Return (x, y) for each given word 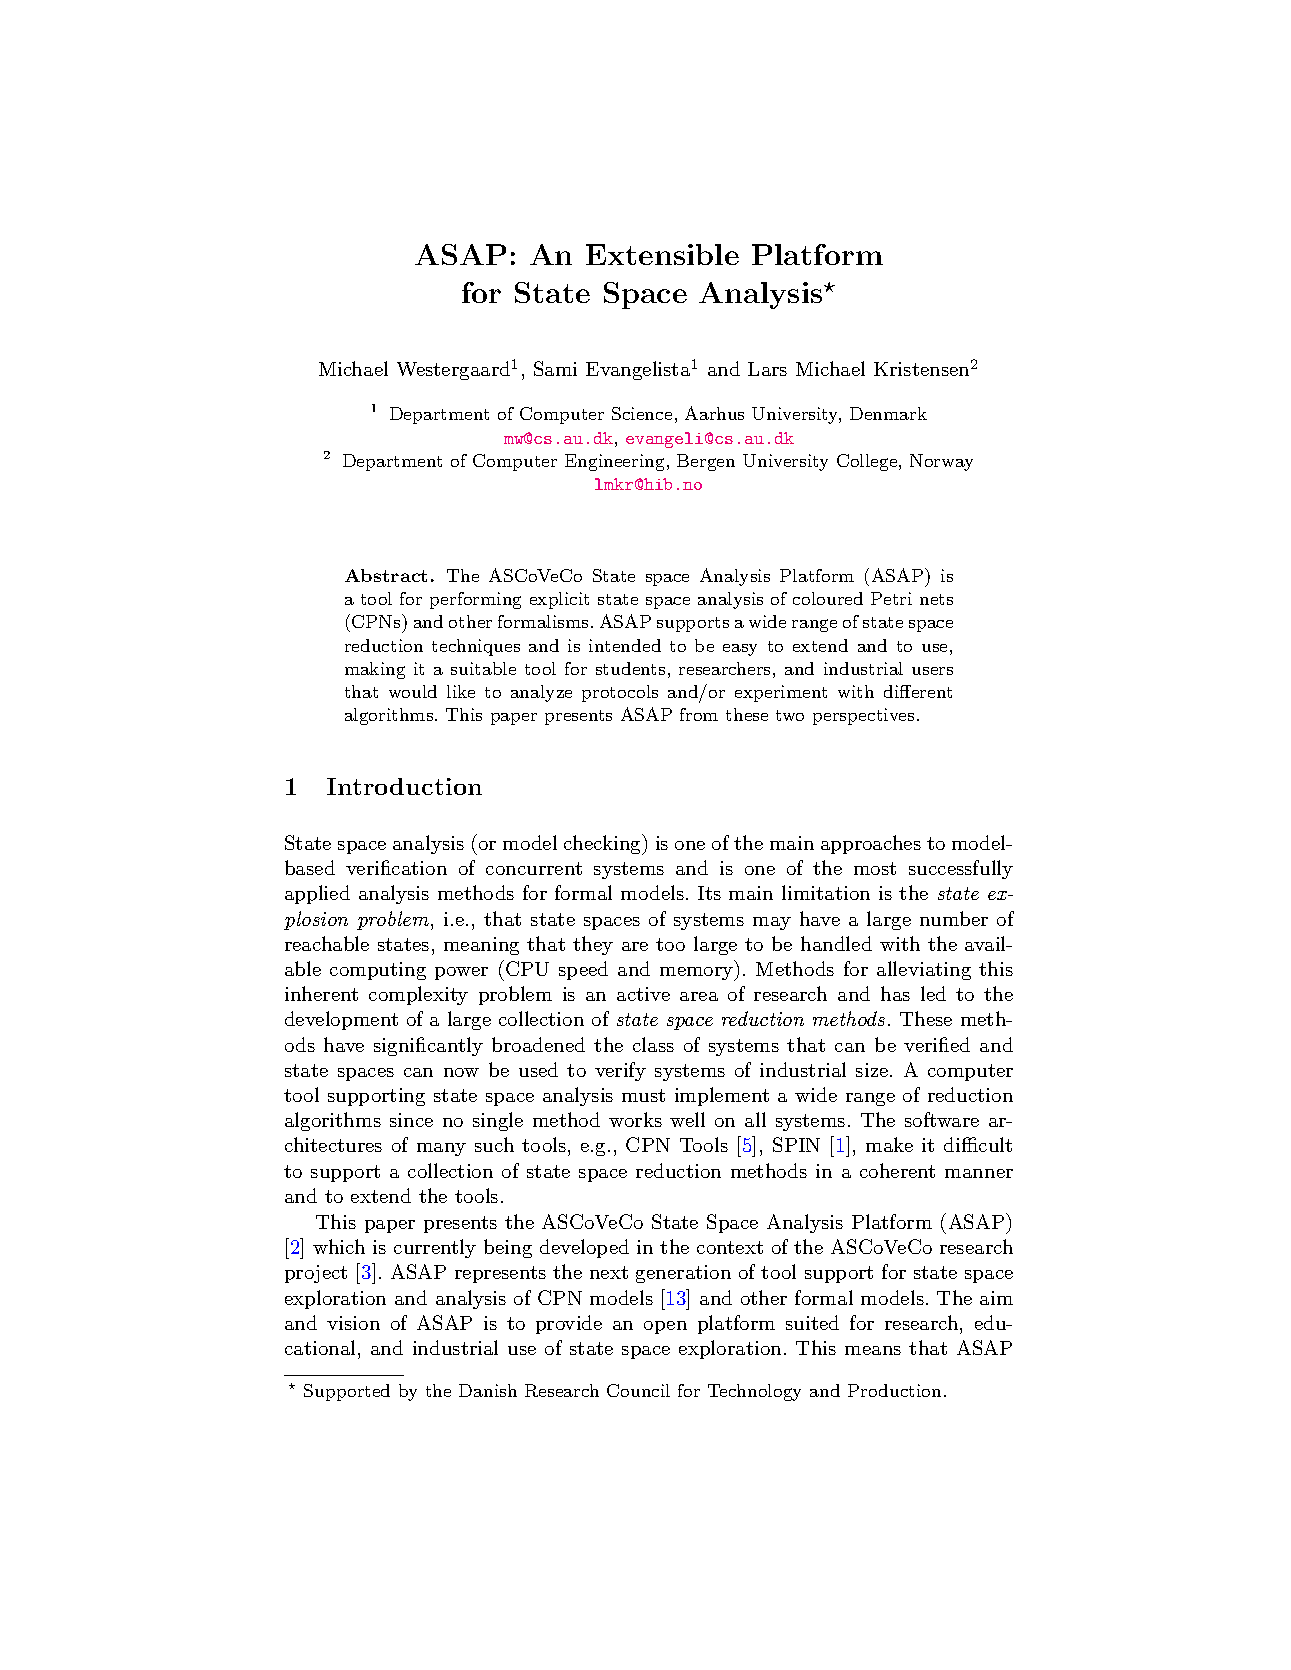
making (375, 670)
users (932, 671)
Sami (555, 368)
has (895, 993)
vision (353, 1323)
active (643, 994)
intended (625, 645)
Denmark (888, 413)
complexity (418, 995)
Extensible (662, 254)
